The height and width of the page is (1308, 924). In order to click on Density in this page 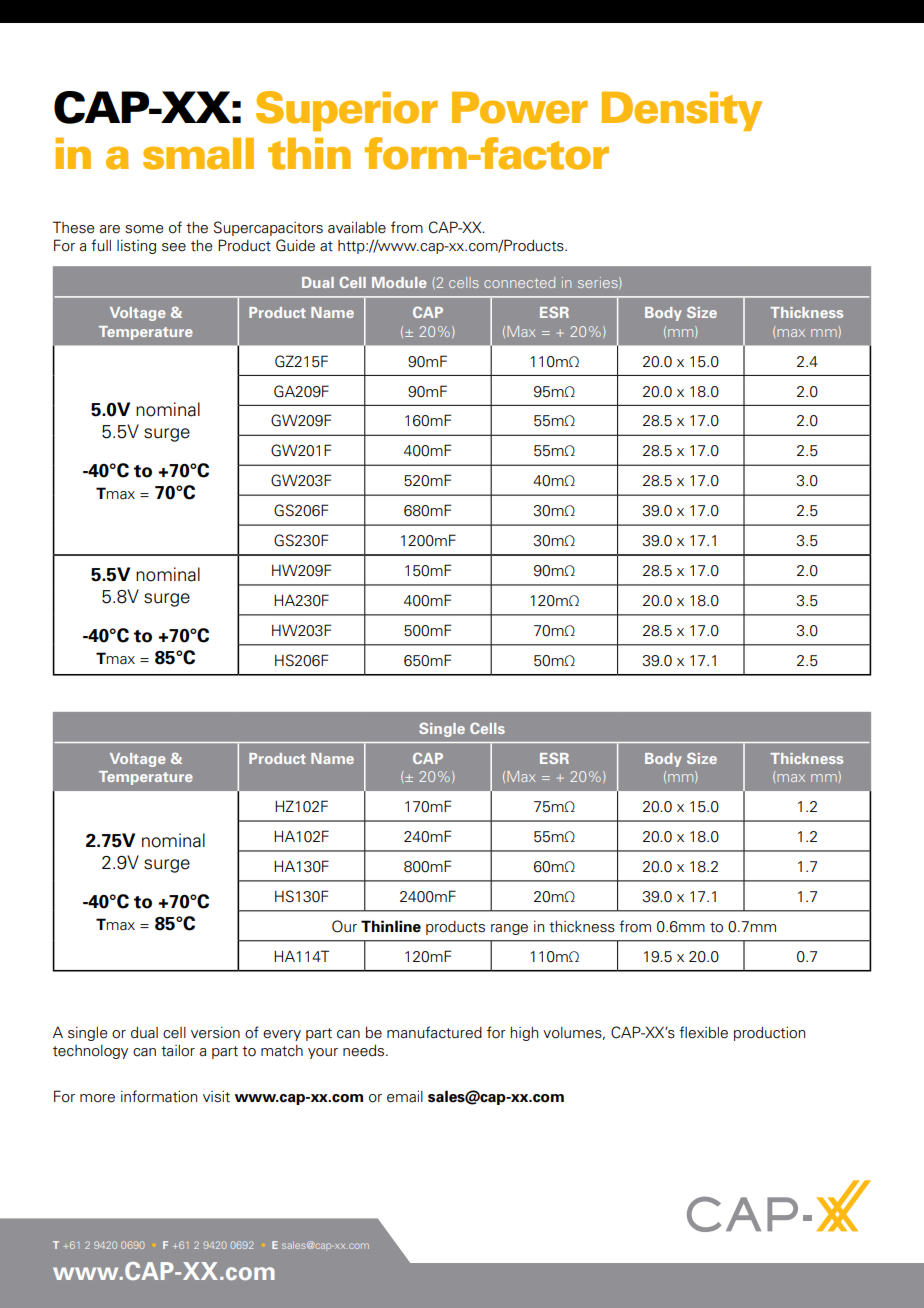, I will do `click(682, 111)`.
